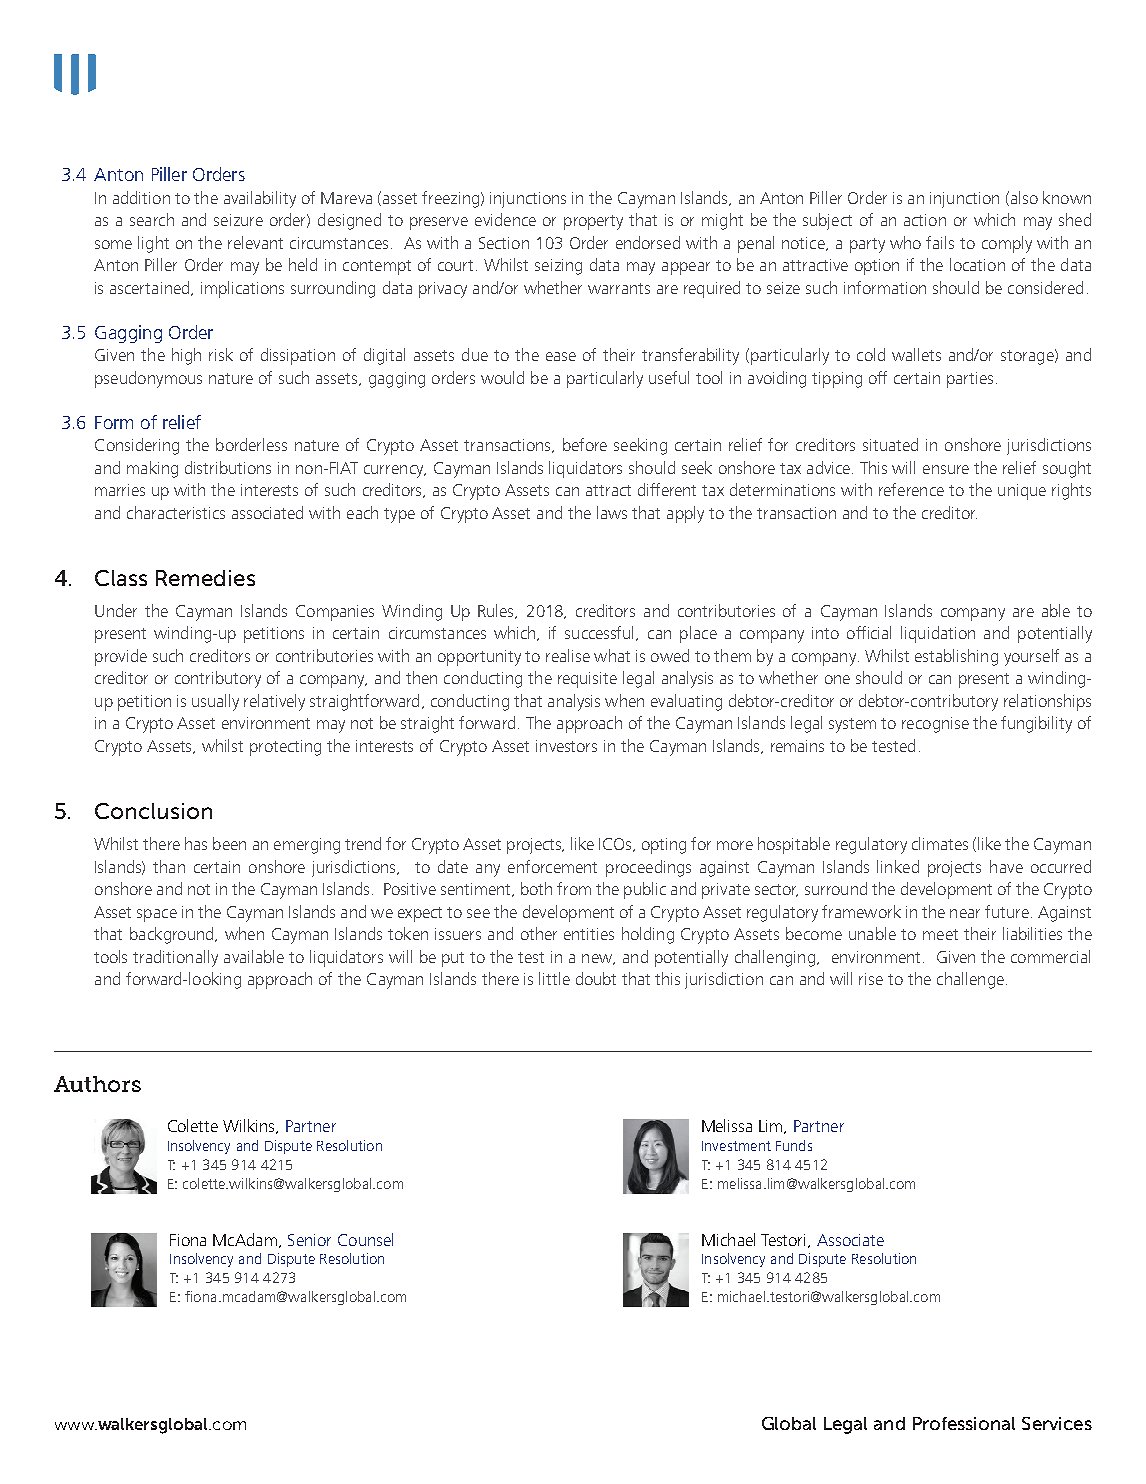  I want to click on fails, so click(940, 242).
